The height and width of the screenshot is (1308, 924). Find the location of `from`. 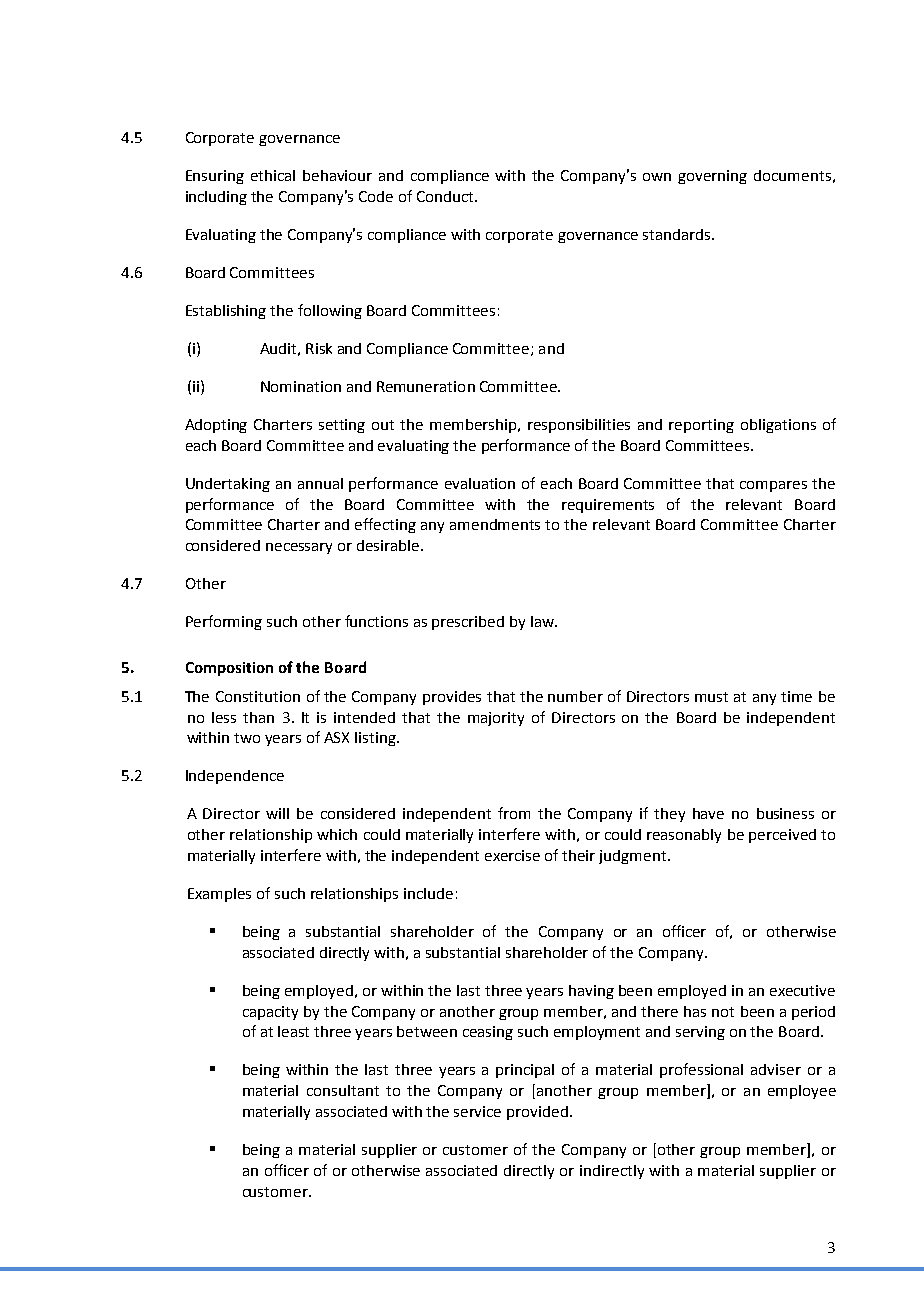

from is located at coordinates (514, 813).
